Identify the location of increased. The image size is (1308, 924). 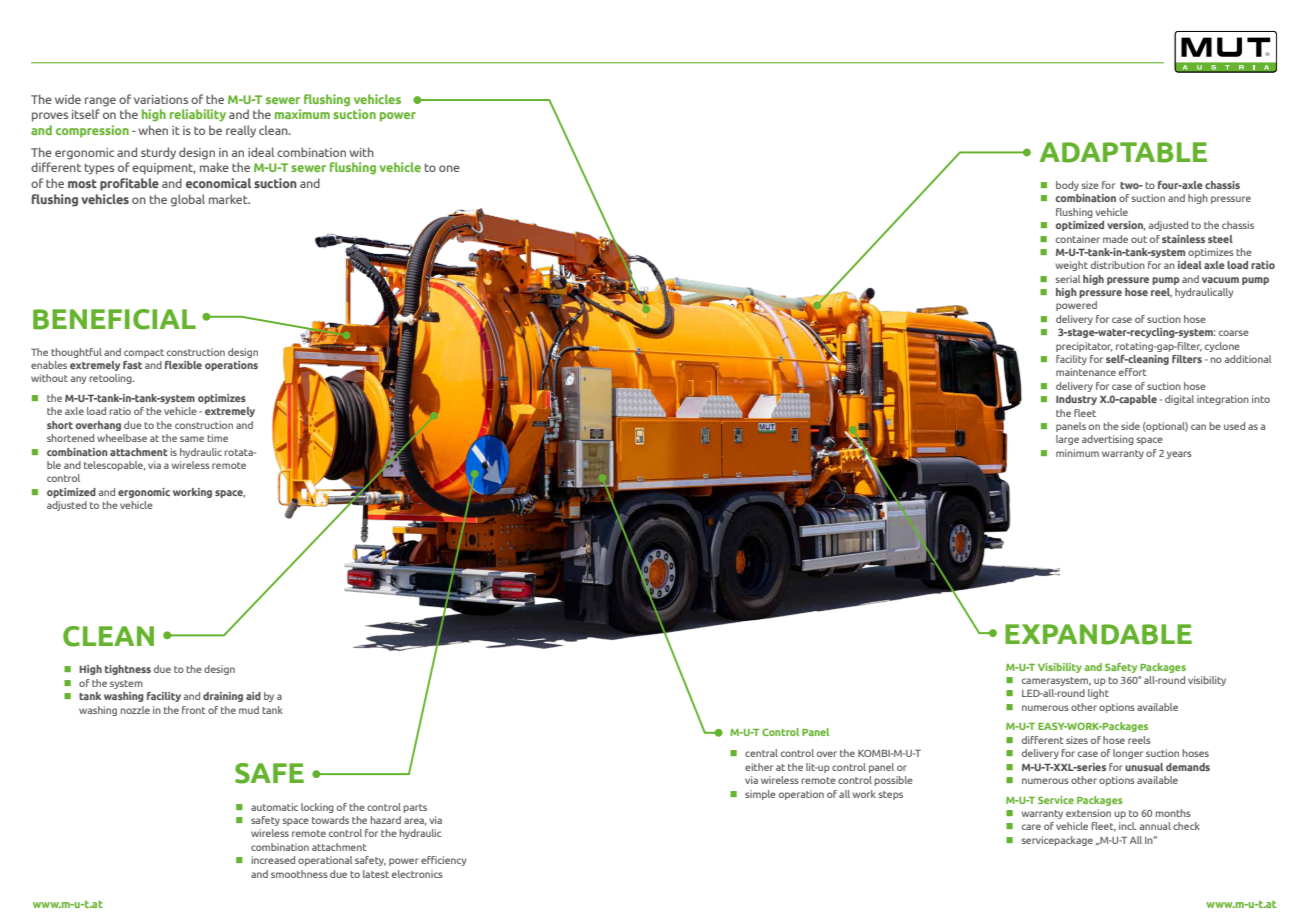
(273, 860).
